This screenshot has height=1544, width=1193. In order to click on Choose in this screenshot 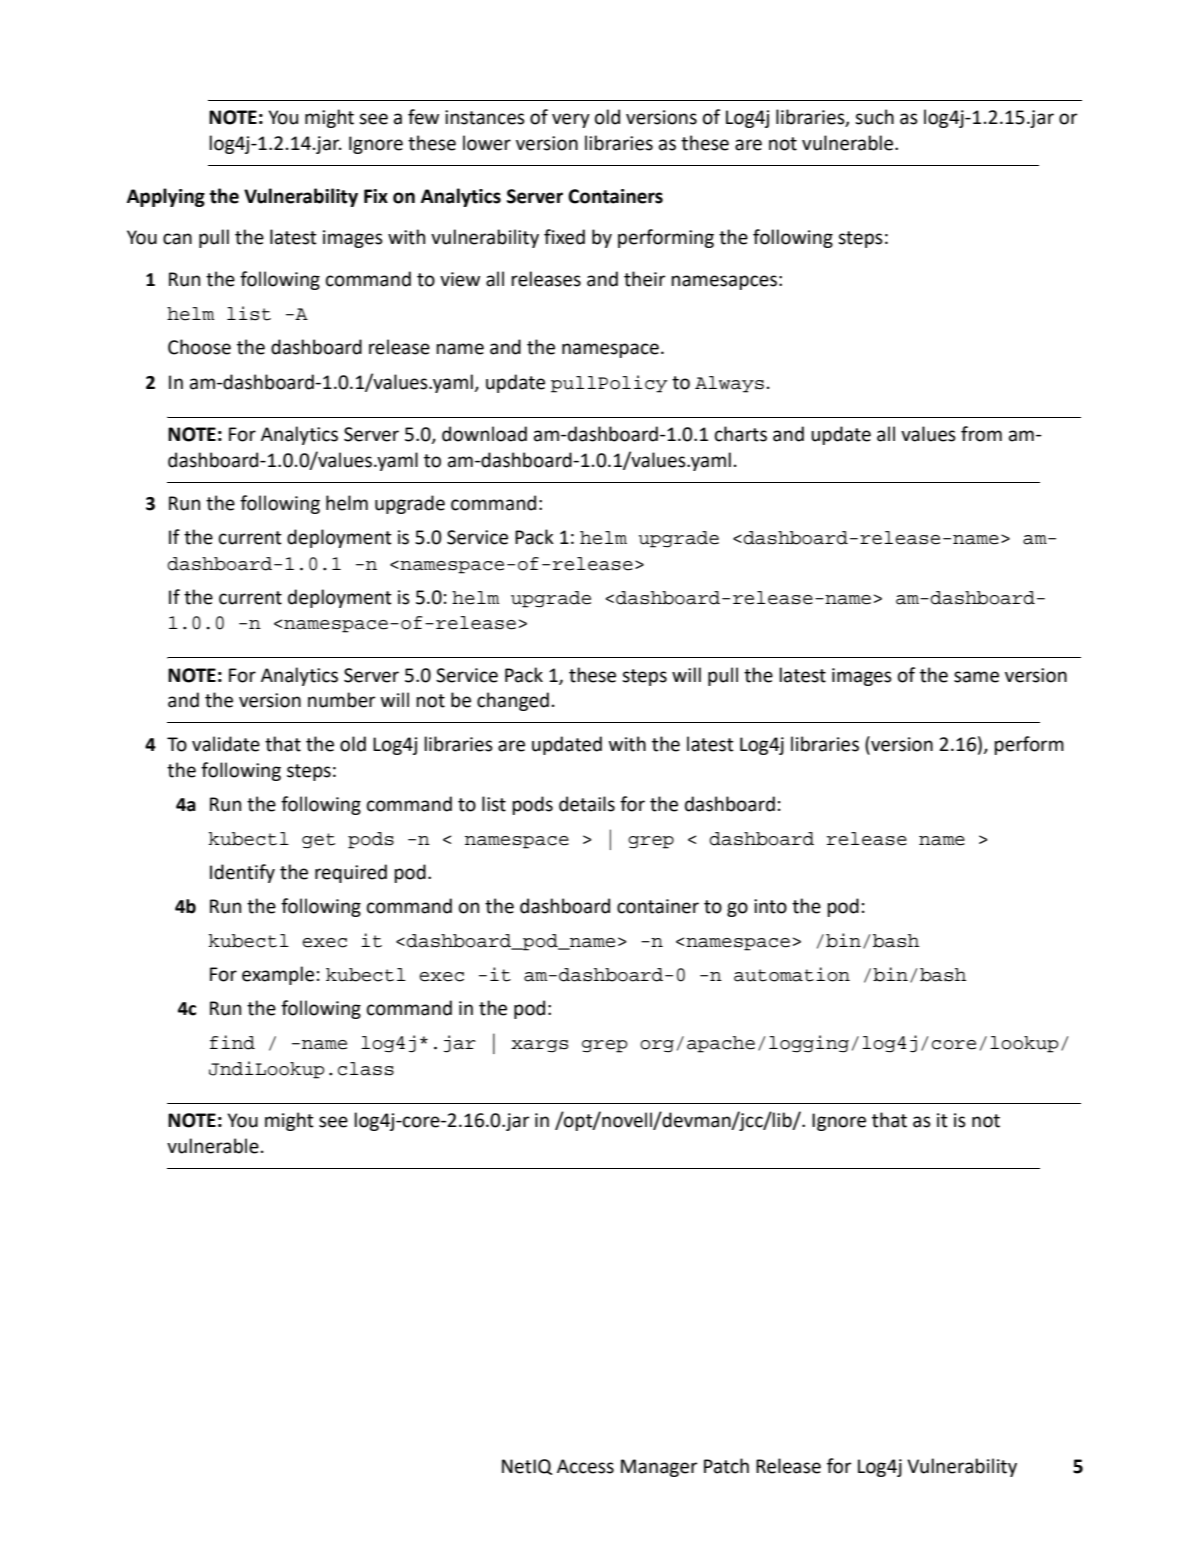, I will do `click(199, 347)`.
